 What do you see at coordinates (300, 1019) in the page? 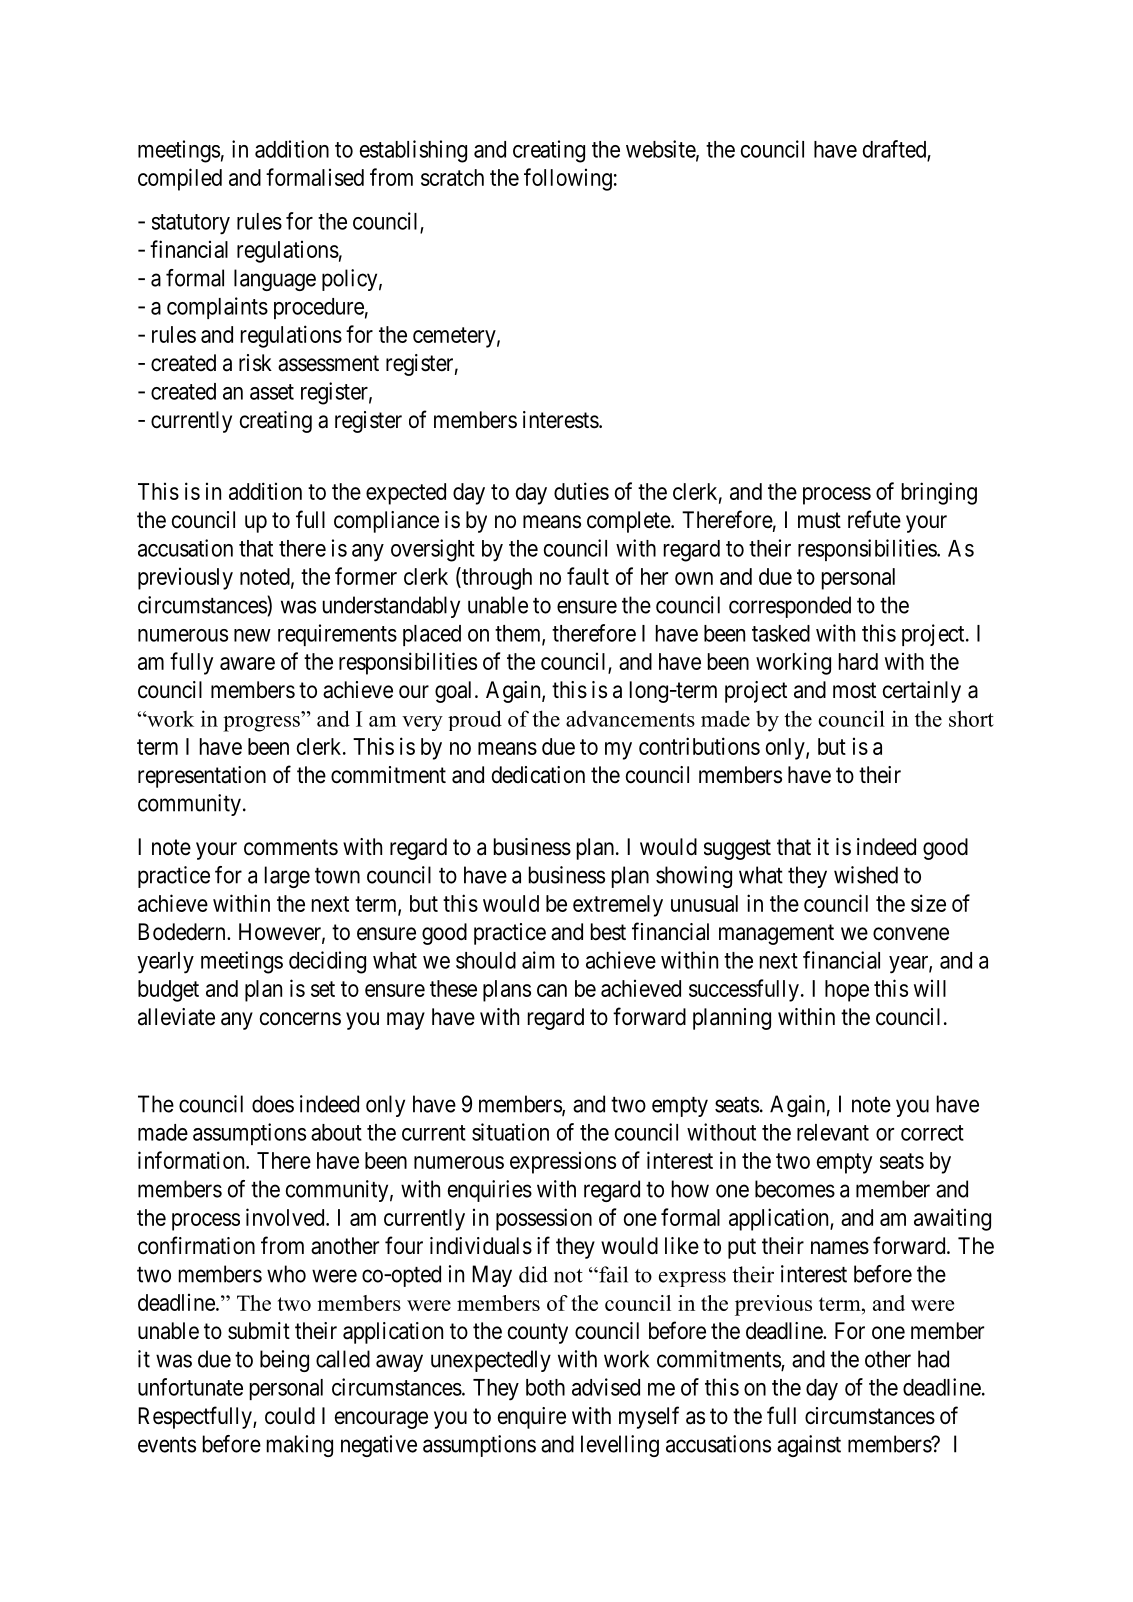
I see `concerns` at bounding box center [300, 1019].
